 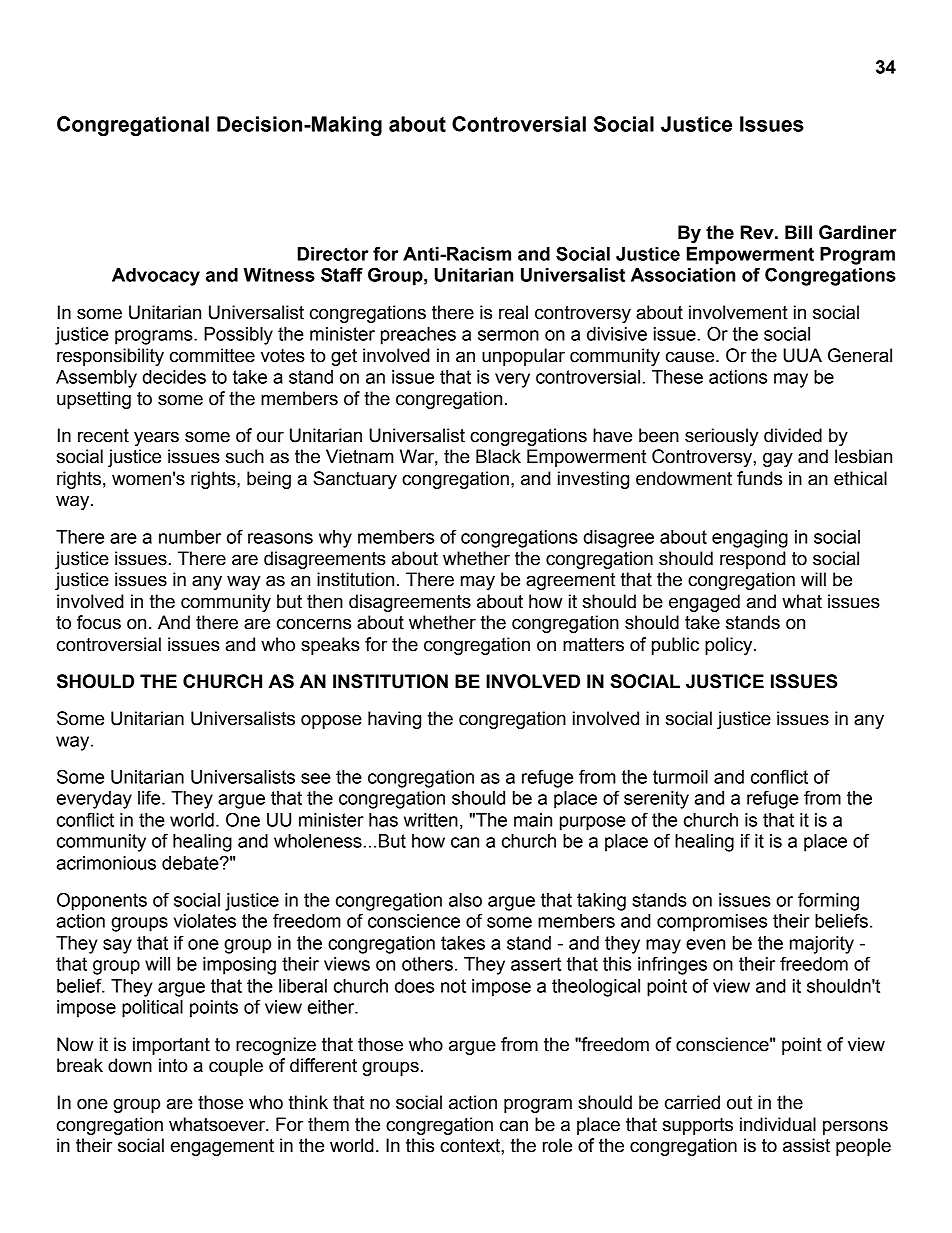 What do you see at coordinates (394, 720) in the screenshot?
I see `having` at bounding box center [394, 720].
